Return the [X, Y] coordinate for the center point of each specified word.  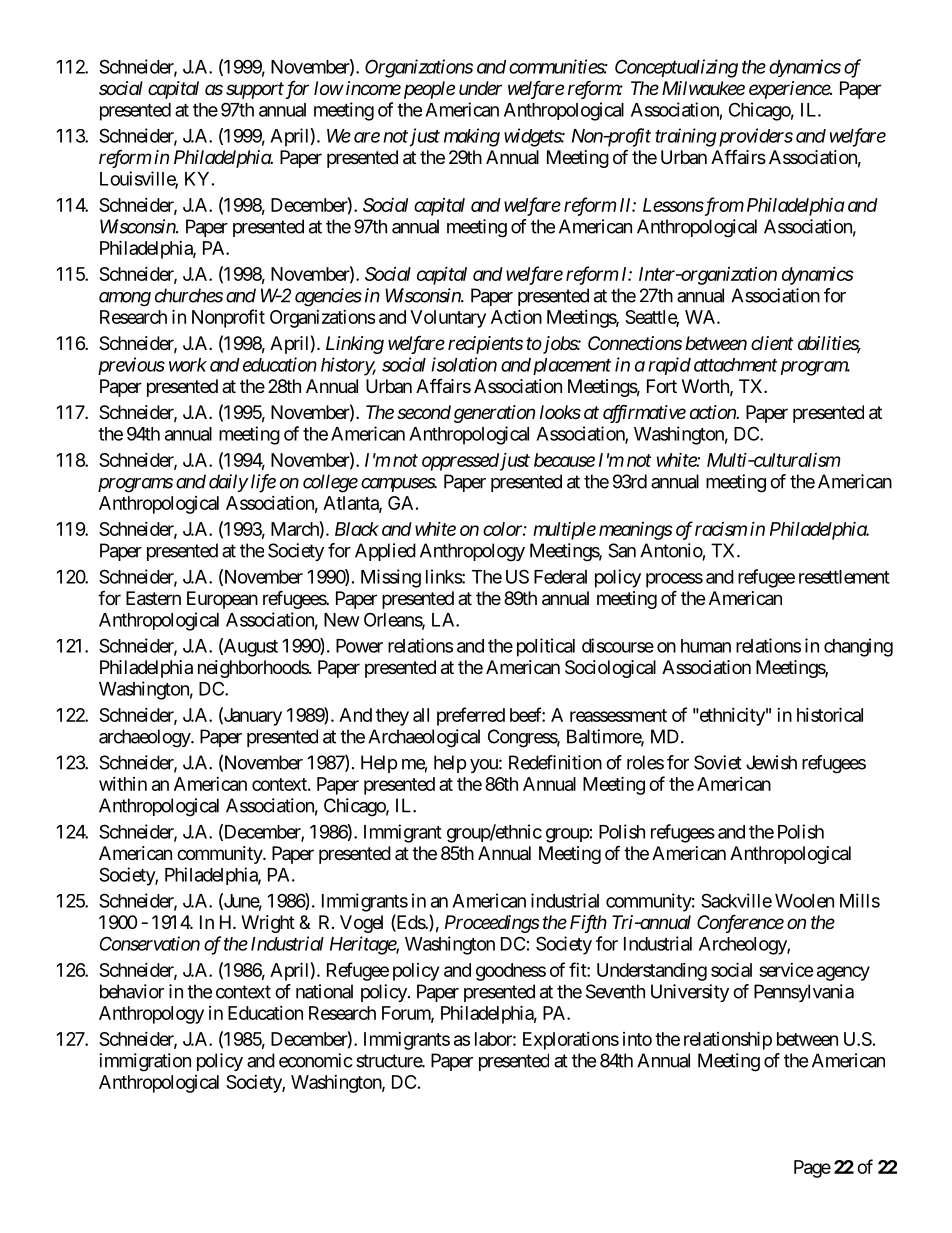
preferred [471, 716]
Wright [268, 924]
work [188, 365]
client [772, 343]
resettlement [844, 577]
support [255, 90]
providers [754, 137]
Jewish [771, 762]
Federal [560, 577]
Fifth [588, 924]
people [427, 90]
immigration [145, 1062]
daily [228, 483]
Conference [740, 923]
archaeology [145, 738]
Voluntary [448, 319]
